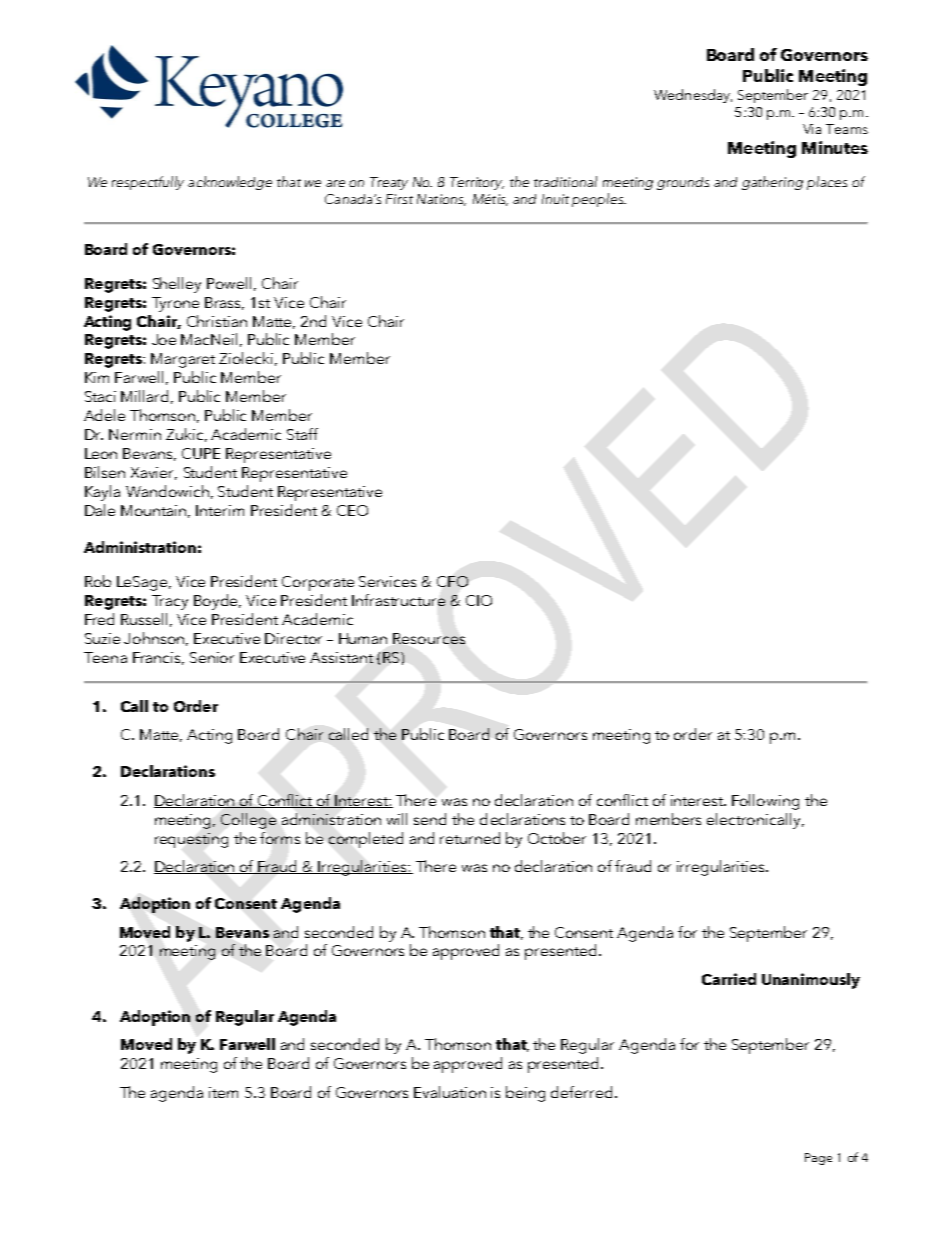 The width and height of the image is (952, 1233). I want to click on Interim, so click(220, 510).
